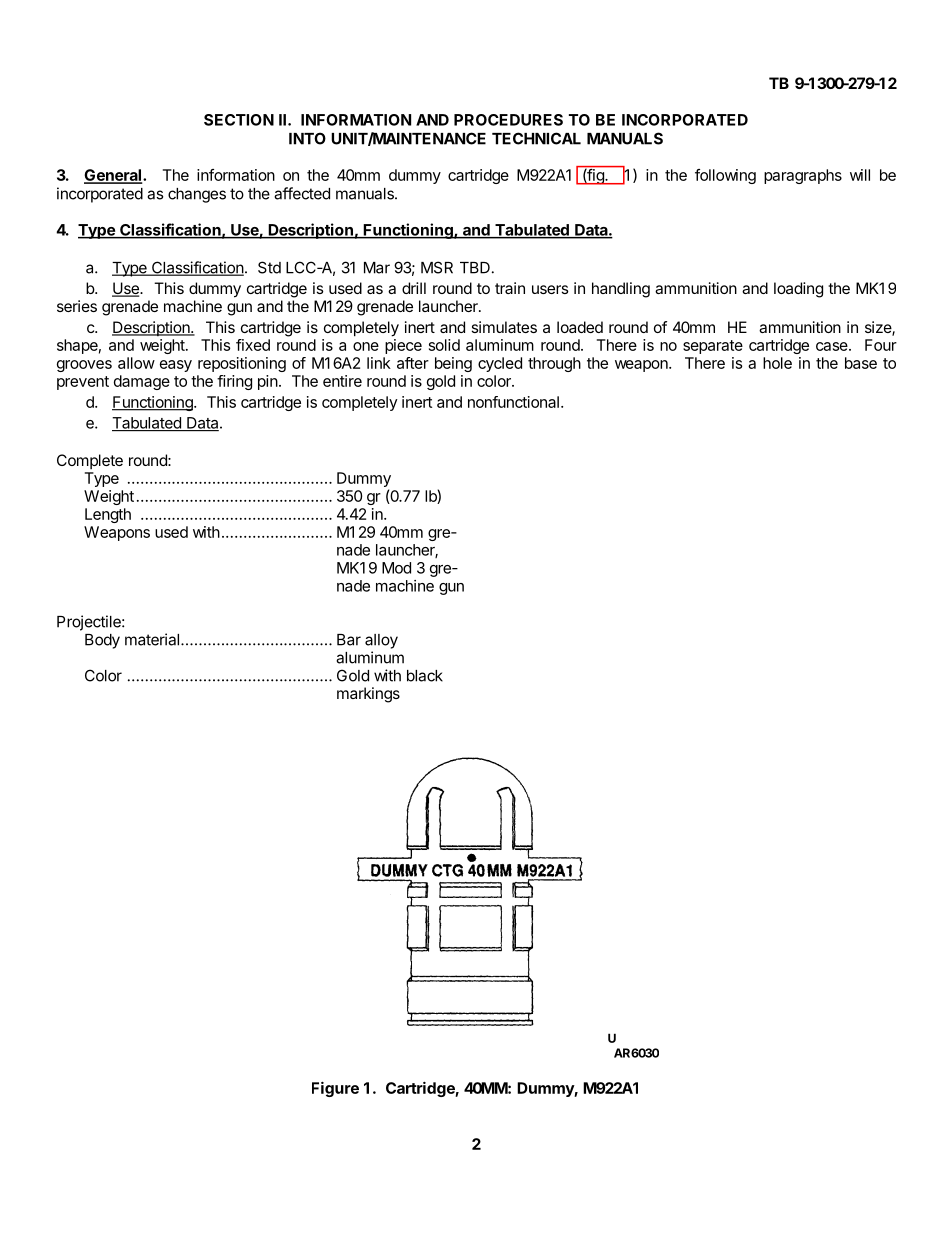 This screenshot has height=1233, width=952. What do you see at coordinates (335, 1089) in the screenshot?
I see `Figure` at bounding box center [335, 1089].
